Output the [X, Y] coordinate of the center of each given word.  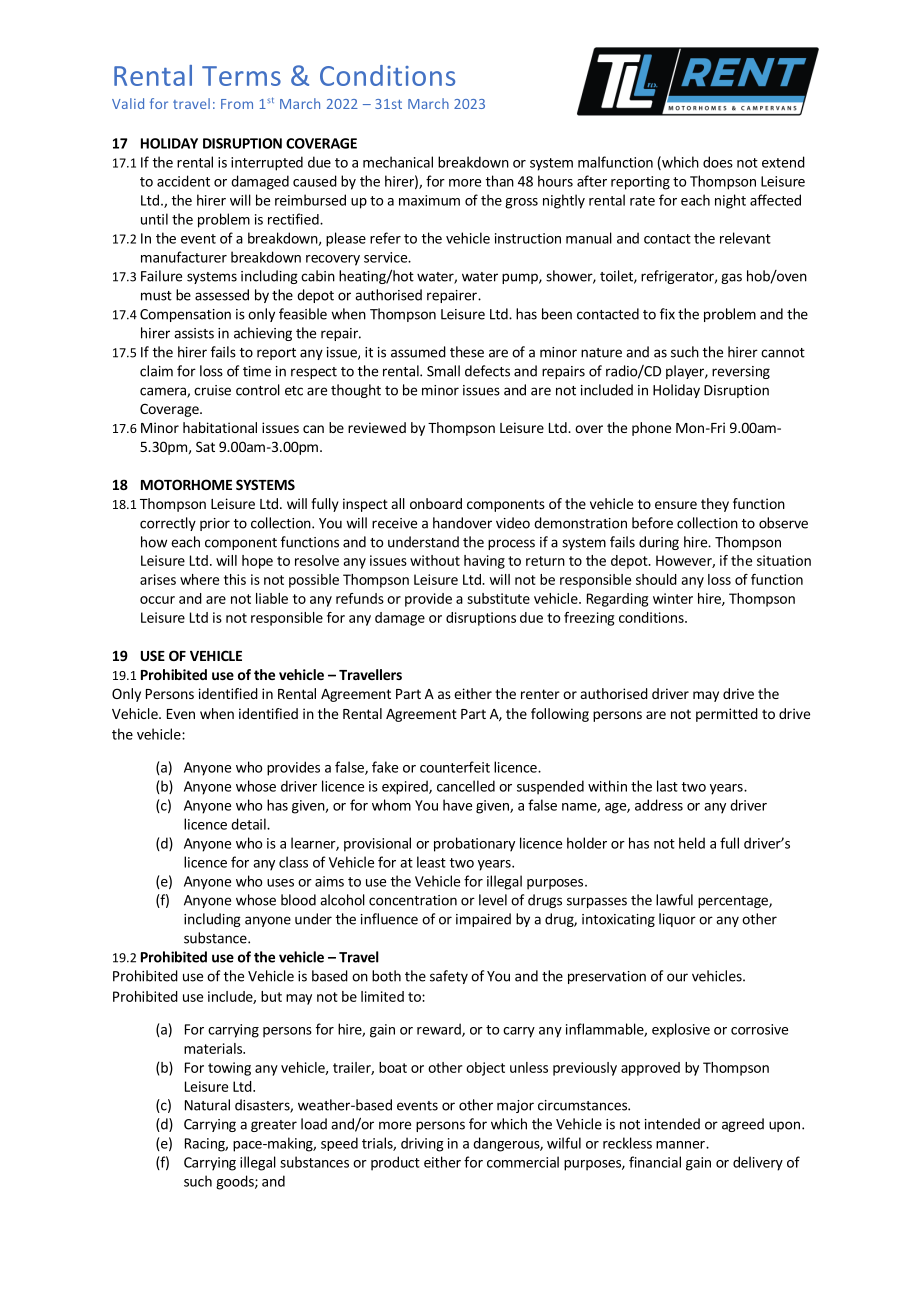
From [237, 104]
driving [422, 1144]
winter [673, 598]
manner [681, 1145]
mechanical [398, 162]
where [199, 579]
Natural [207, 1105]
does [718, 162]
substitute [498, 598]
